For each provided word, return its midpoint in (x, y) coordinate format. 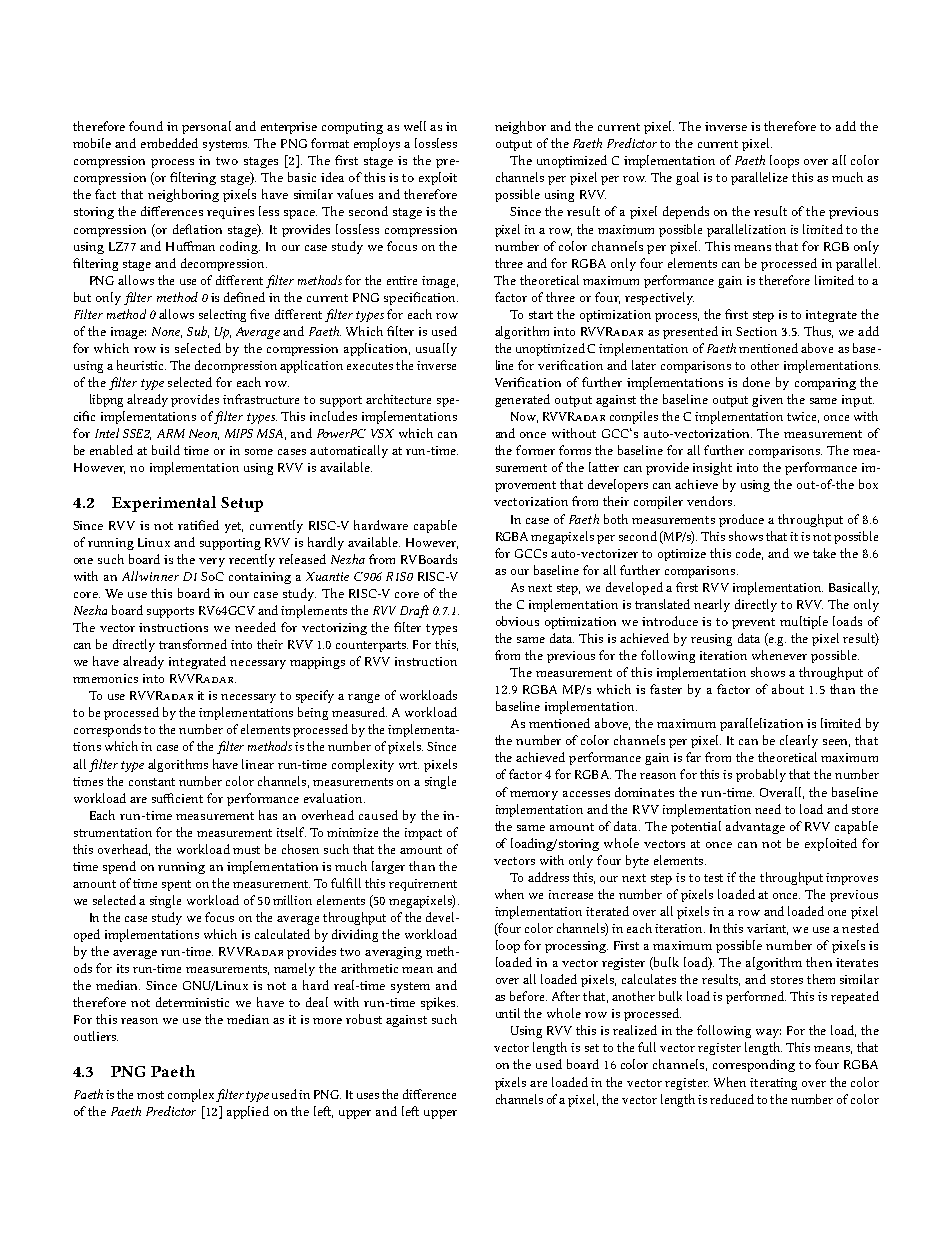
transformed (193, 644)
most (150, 1095)
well (415, 126)
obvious (517, 621)
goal (687, 178)
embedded (169, 143)
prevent (753, 623)
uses (368, 1096)
